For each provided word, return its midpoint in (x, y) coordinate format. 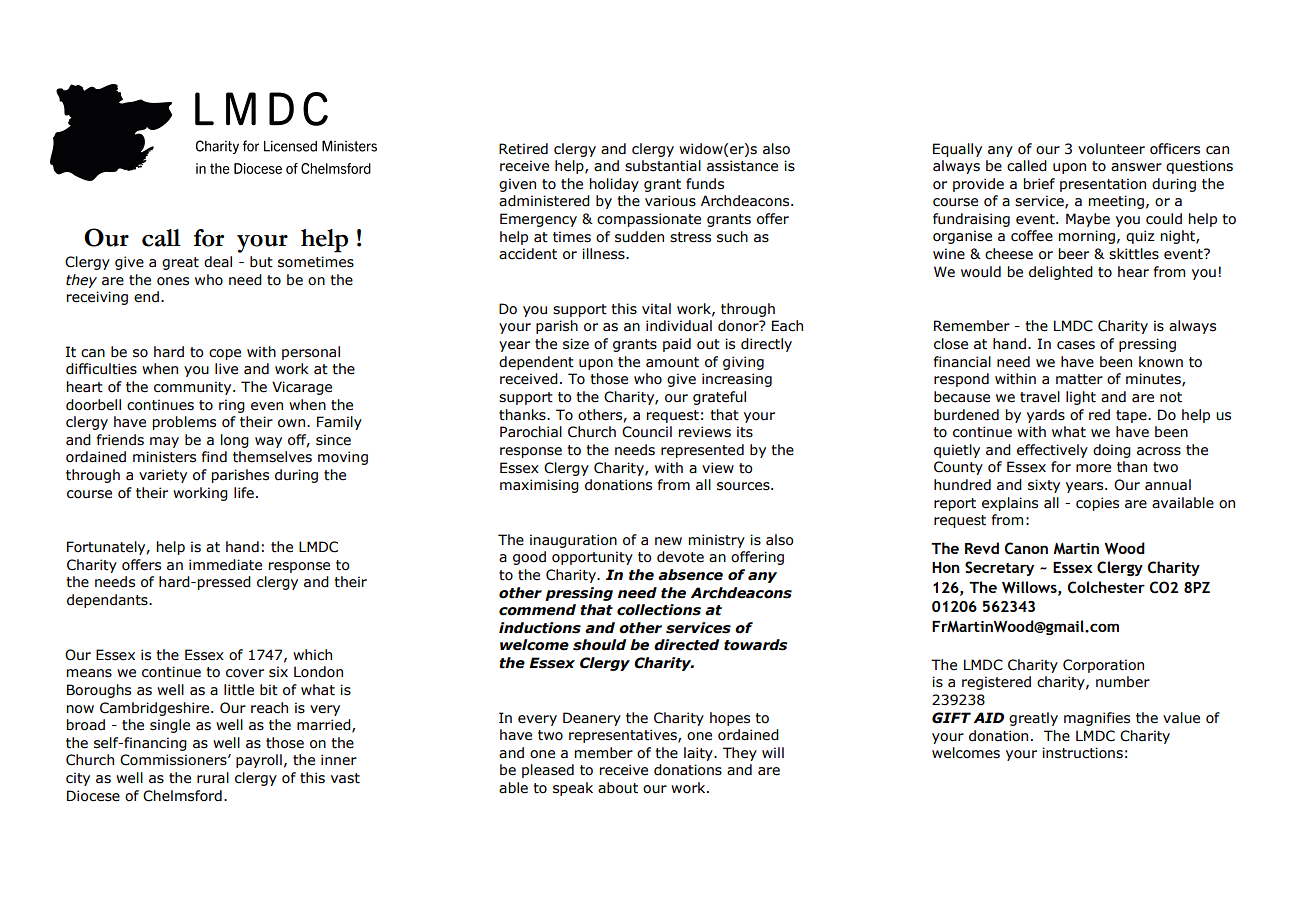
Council (647, 432)
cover (245, 673)
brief (1039, 184)
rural (213, 778)
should (599, 645)
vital (656, 309)
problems (184, 423)
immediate (225, 565)
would (981, 272)
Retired (523, 149)
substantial (663, 166)
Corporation (1103, 666)
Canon (1026, 548)
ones (173, 281)
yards (1046, 416)
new (668, 541)
